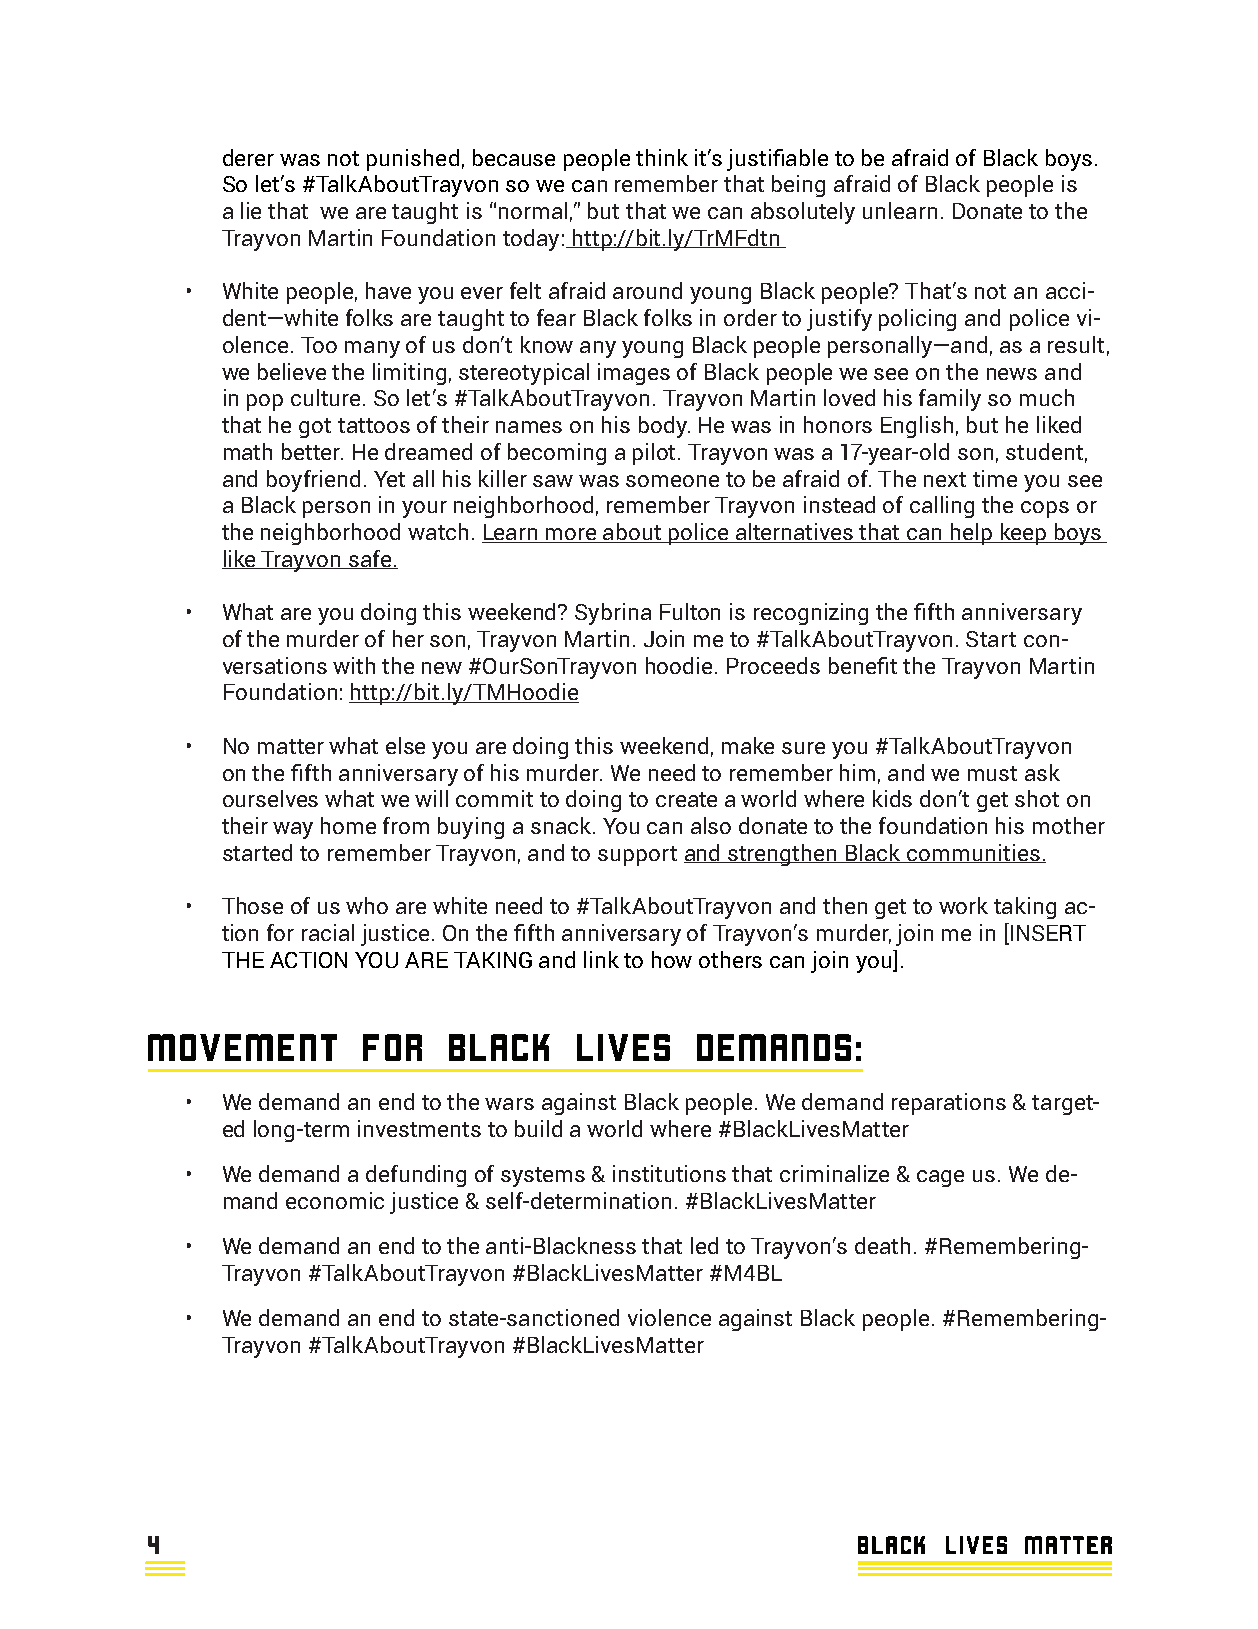 The image size is (1258, 1629). I want to click on safe, so click(370, 559).
